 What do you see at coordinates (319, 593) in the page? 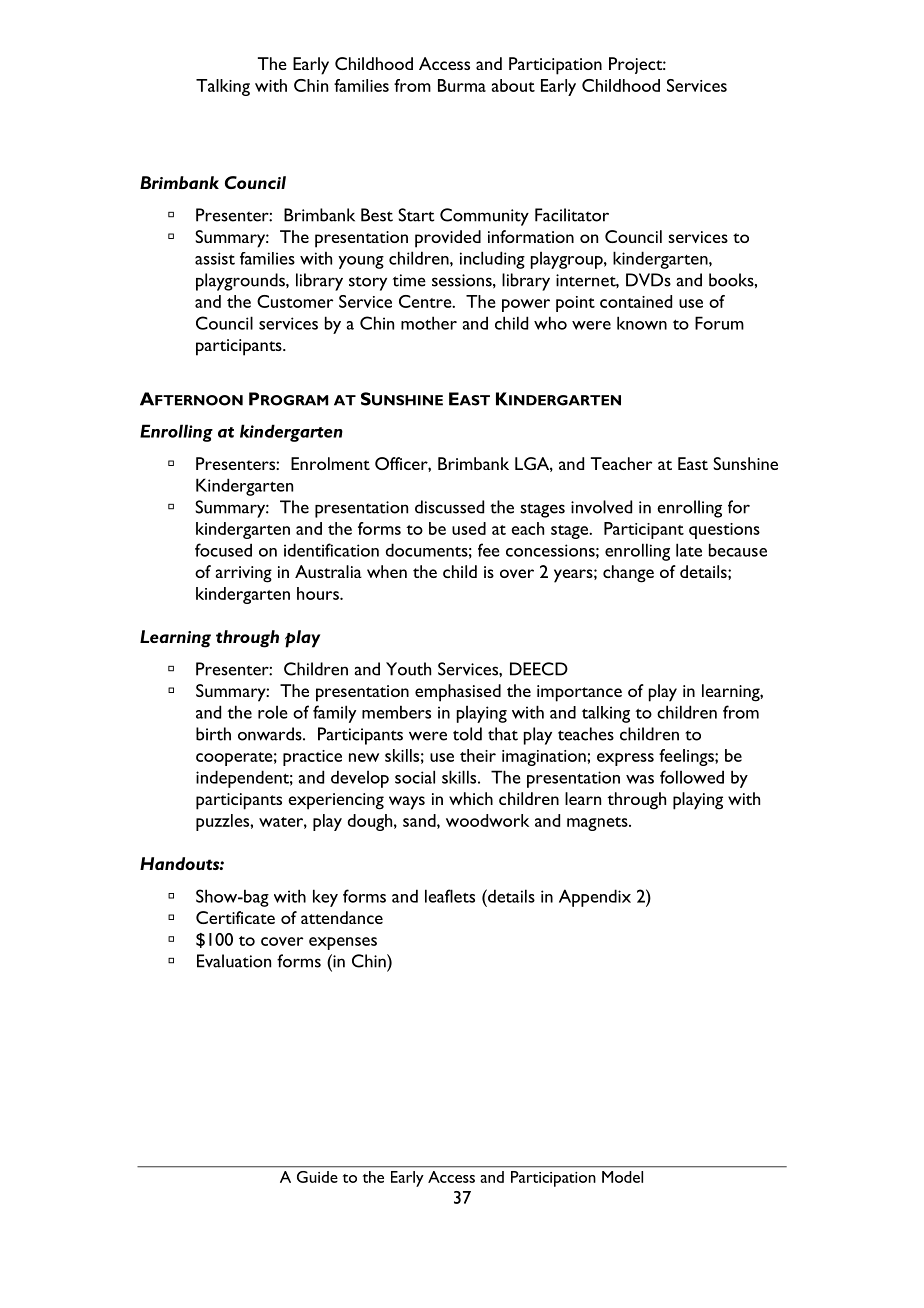
I see `hours` at bounding box center [319, 593].
